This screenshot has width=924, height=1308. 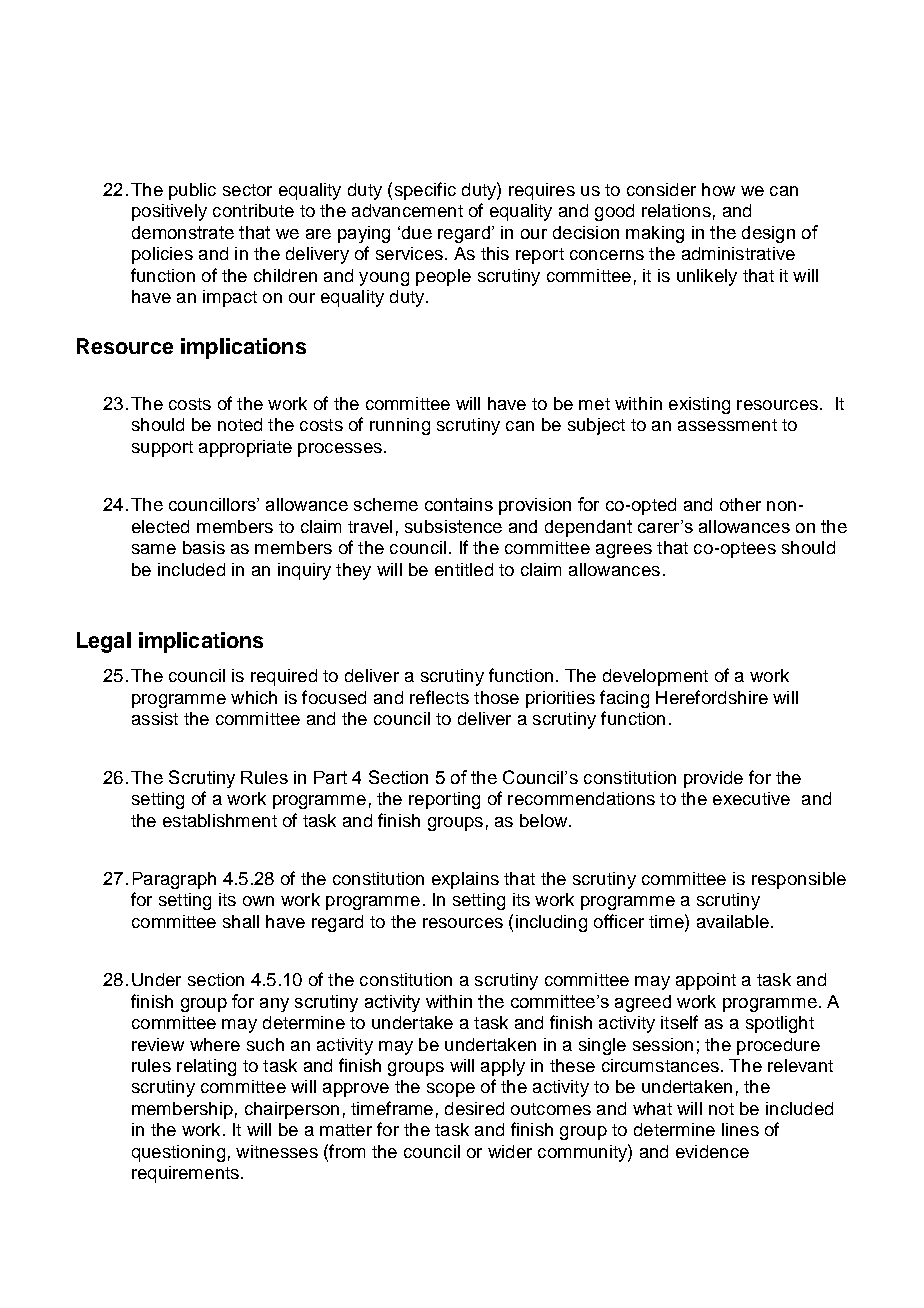 I want to click on development, so click(x=655, y=677).
